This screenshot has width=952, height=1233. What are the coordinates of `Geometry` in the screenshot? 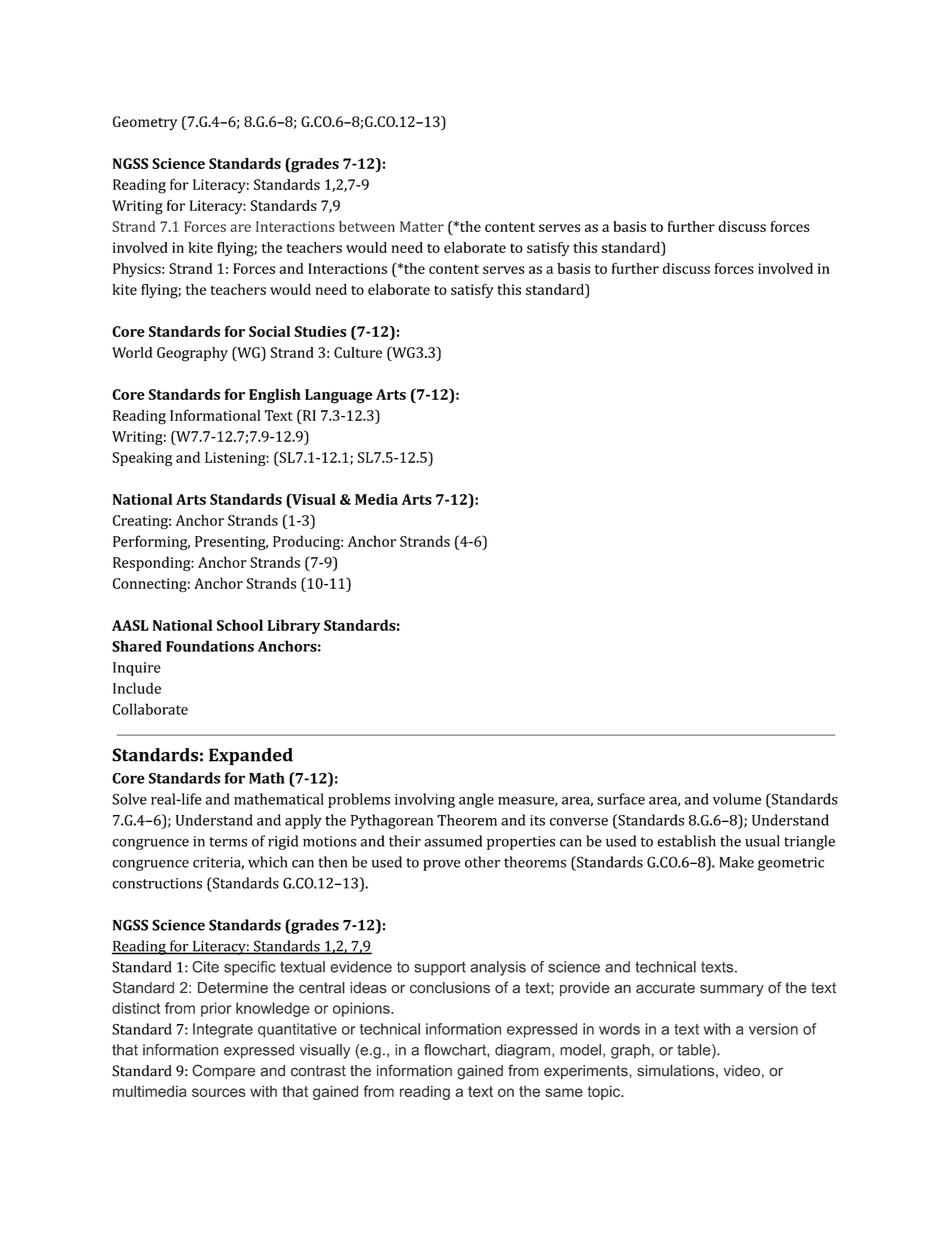 It's located at (145, 123).
